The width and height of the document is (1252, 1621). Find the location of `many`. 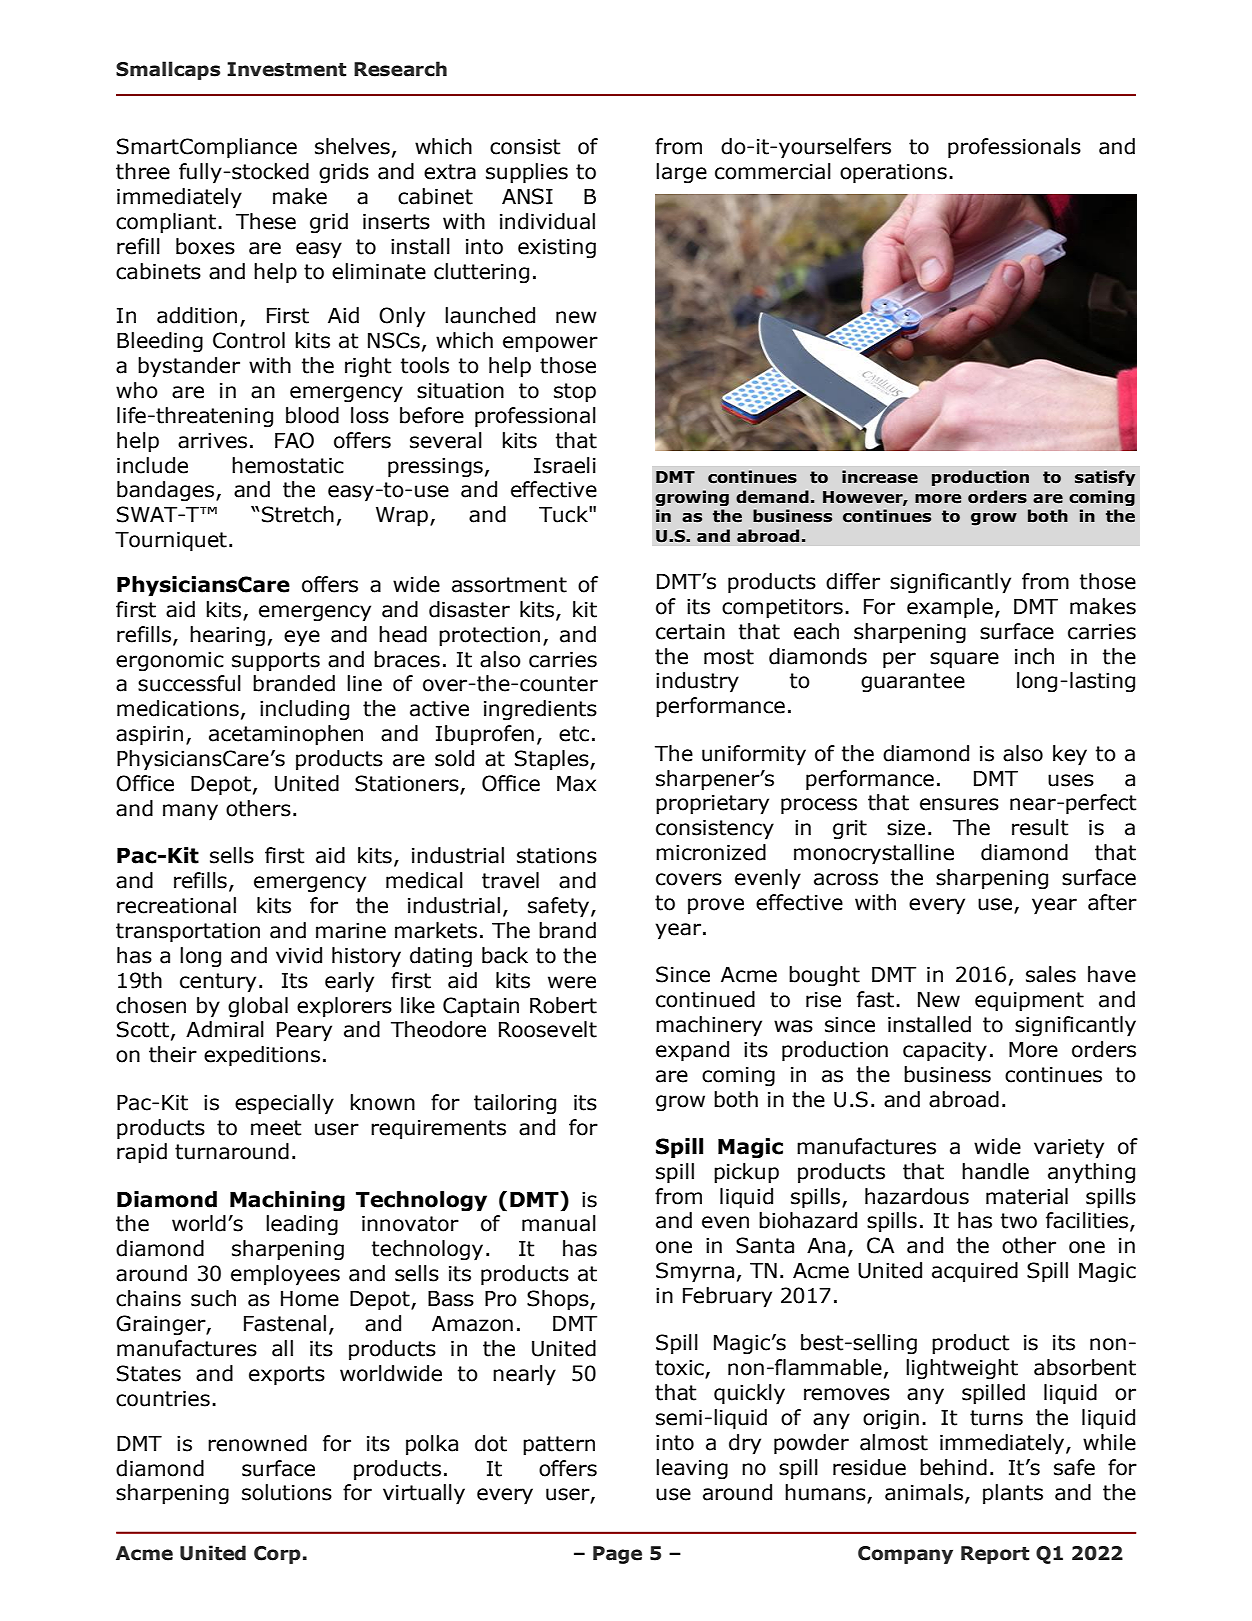

many is located at coordinates (190, 812).
